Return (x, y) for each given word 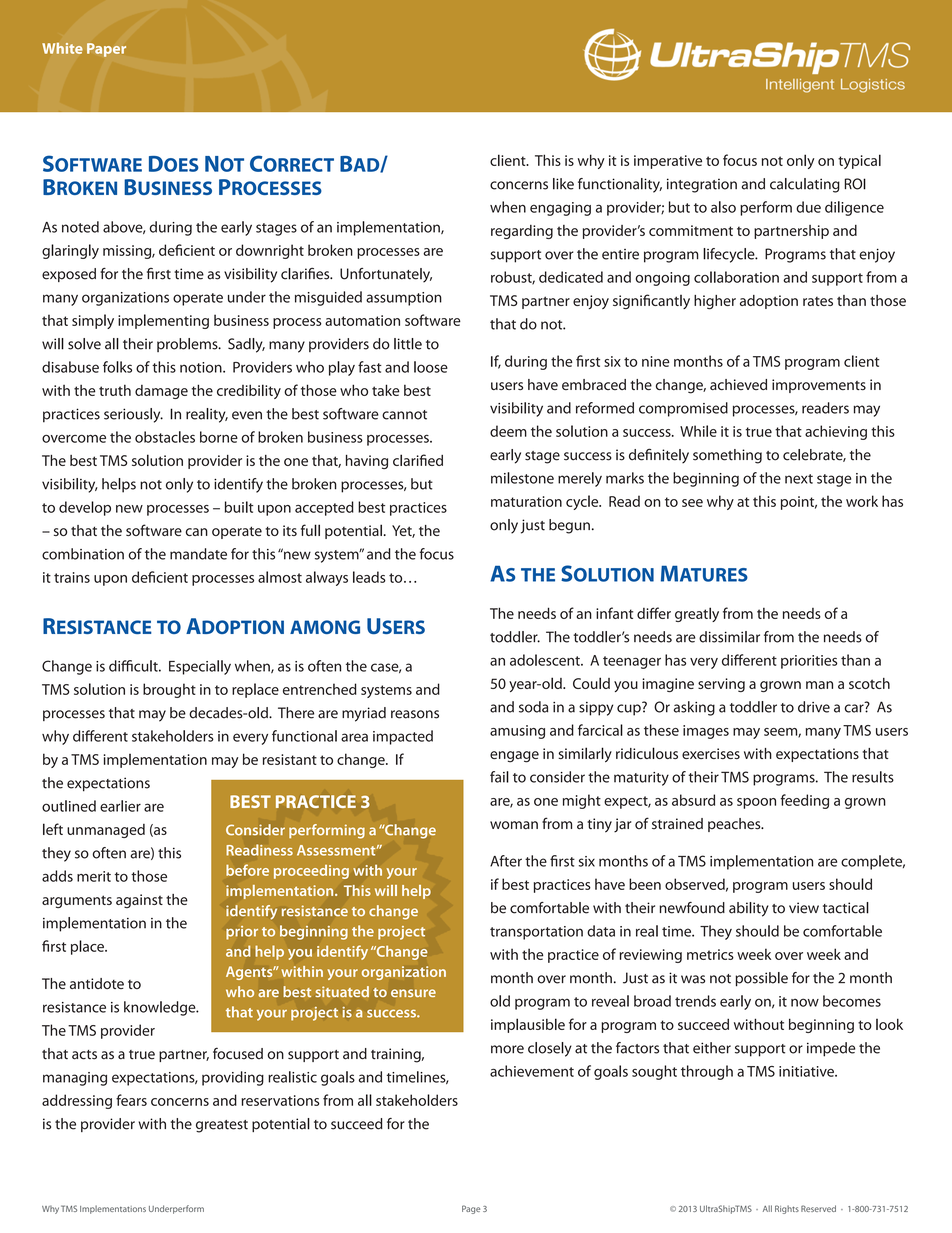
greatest (222, 1126)
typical (859, 161)
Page (471, 1209)
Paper (106, 50)
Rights (787, 1209)
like (563, 184)
